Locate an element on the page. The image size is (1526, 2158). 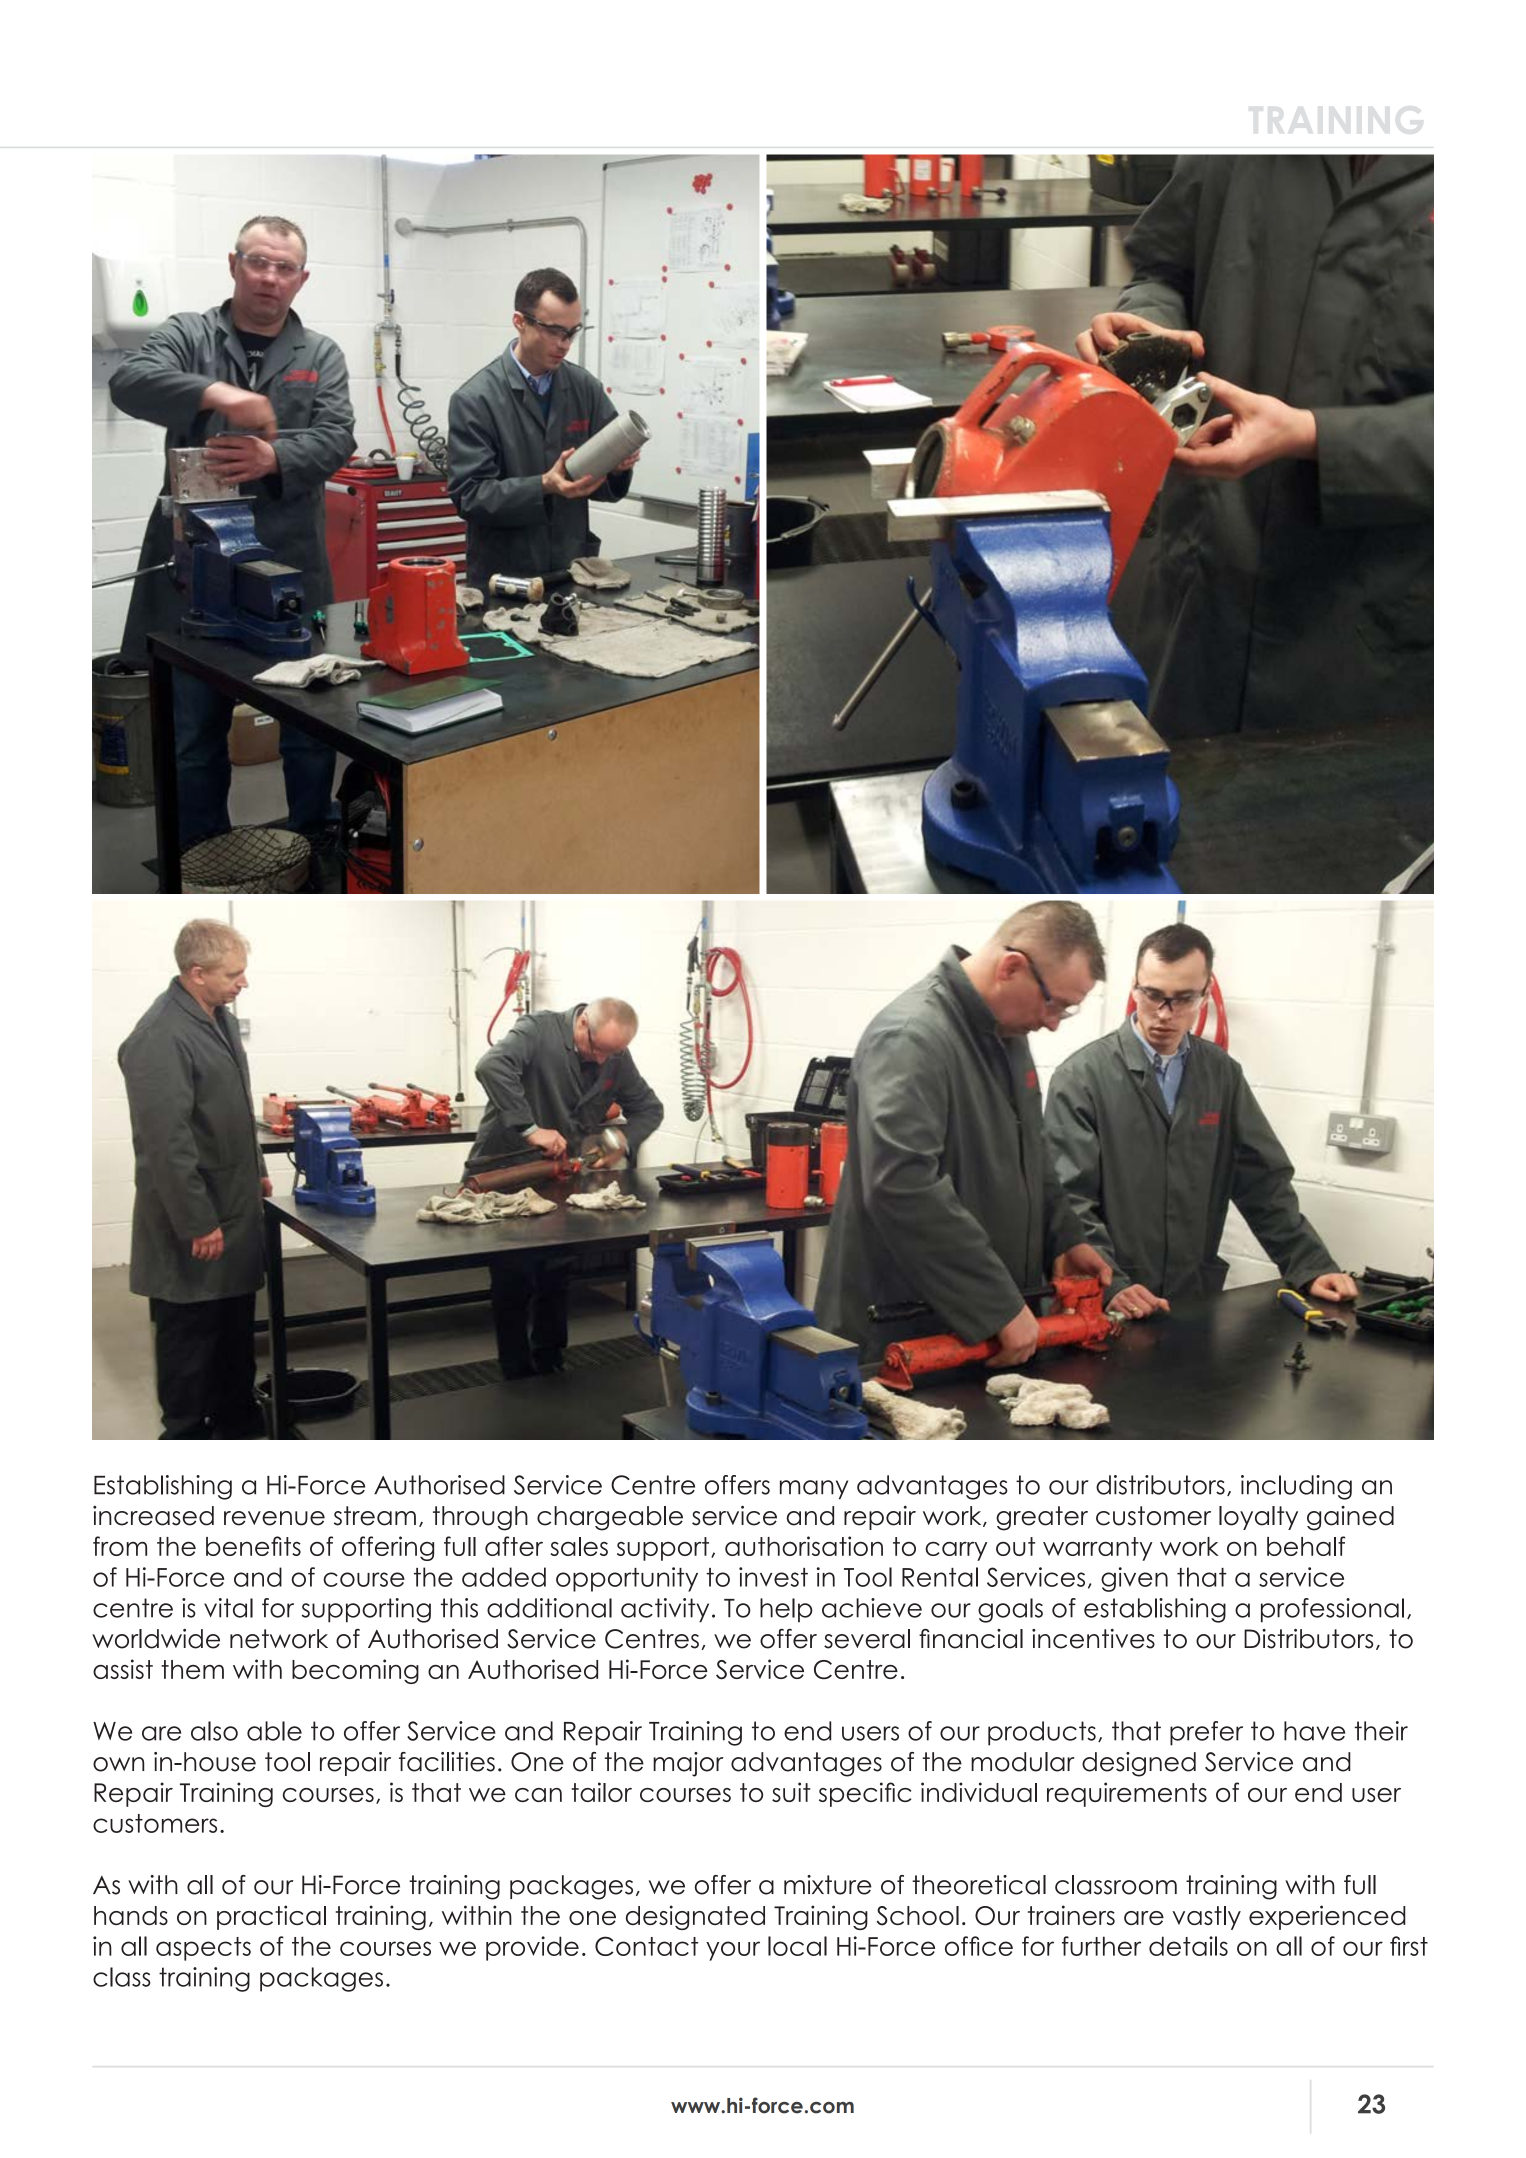
revenue is located at coordinates (274, 1518).
